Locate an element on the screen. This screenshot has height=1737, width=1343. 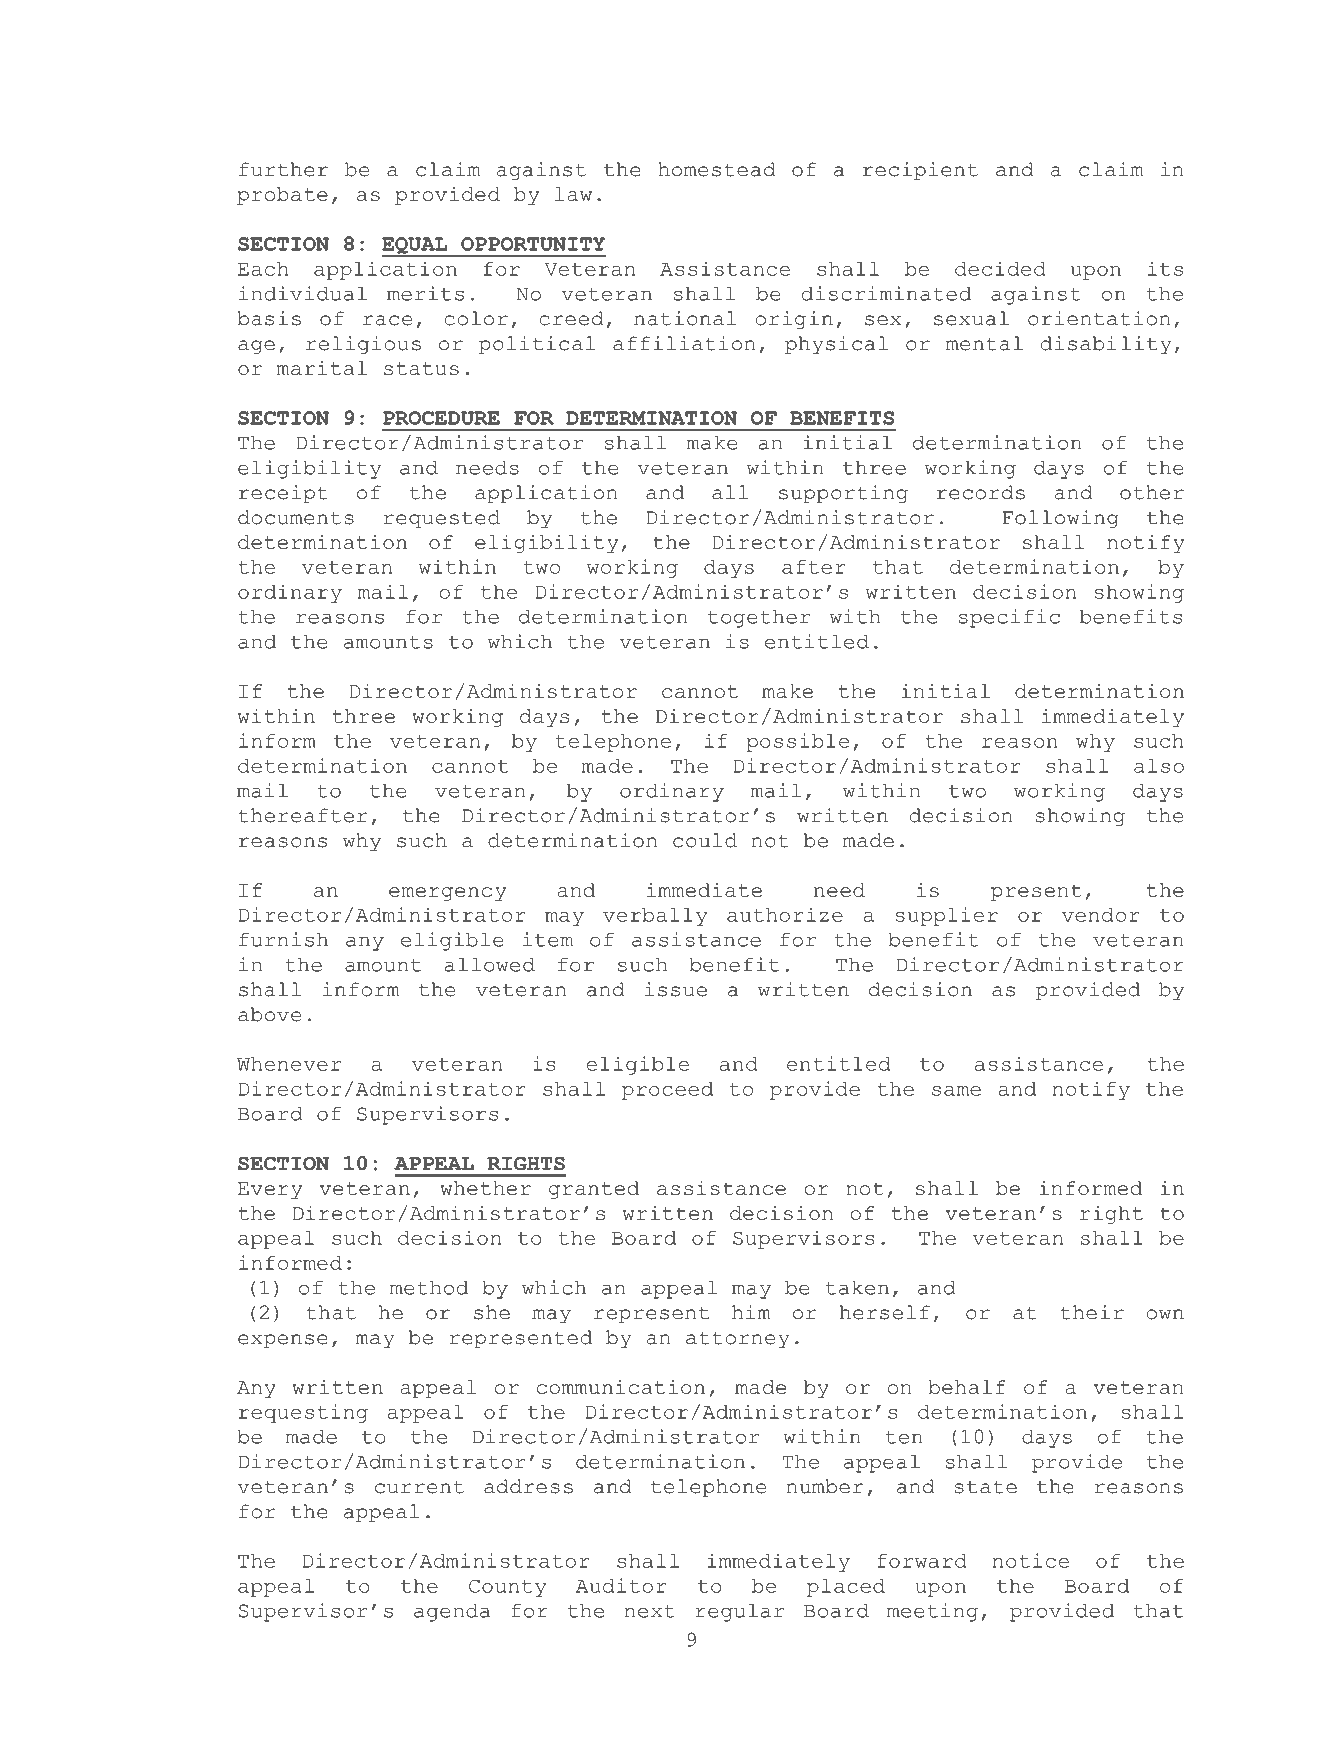
EQUAL is located at coordinates (416, 246).
